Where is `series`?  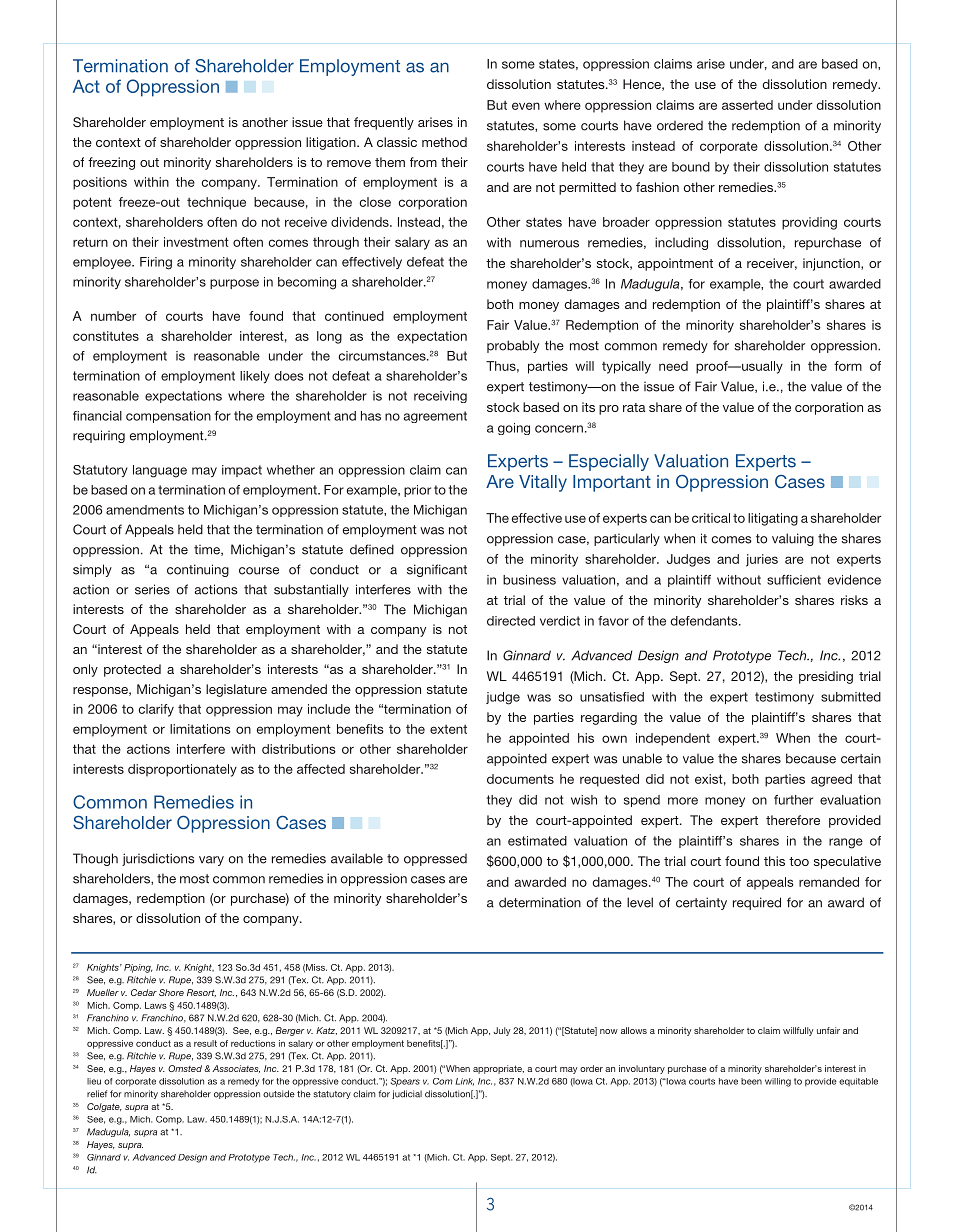 series is located at coordinates (152, 589).
